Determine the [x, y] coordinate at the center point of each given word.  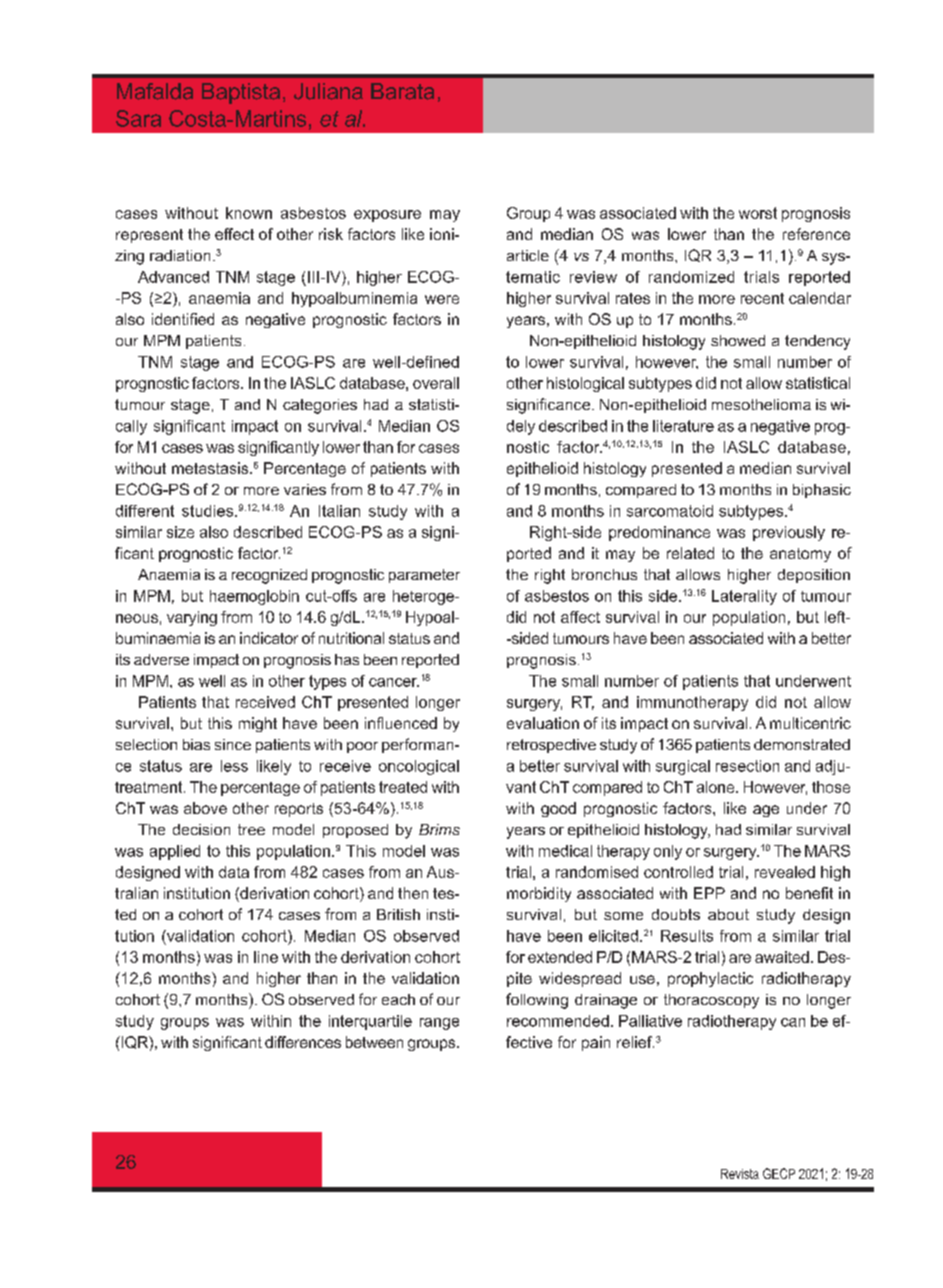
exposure [387, 216]
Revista [740, 1174]
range [439, 1024]
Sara [138, 118]
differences [303, 1042]
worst [758, 213]
